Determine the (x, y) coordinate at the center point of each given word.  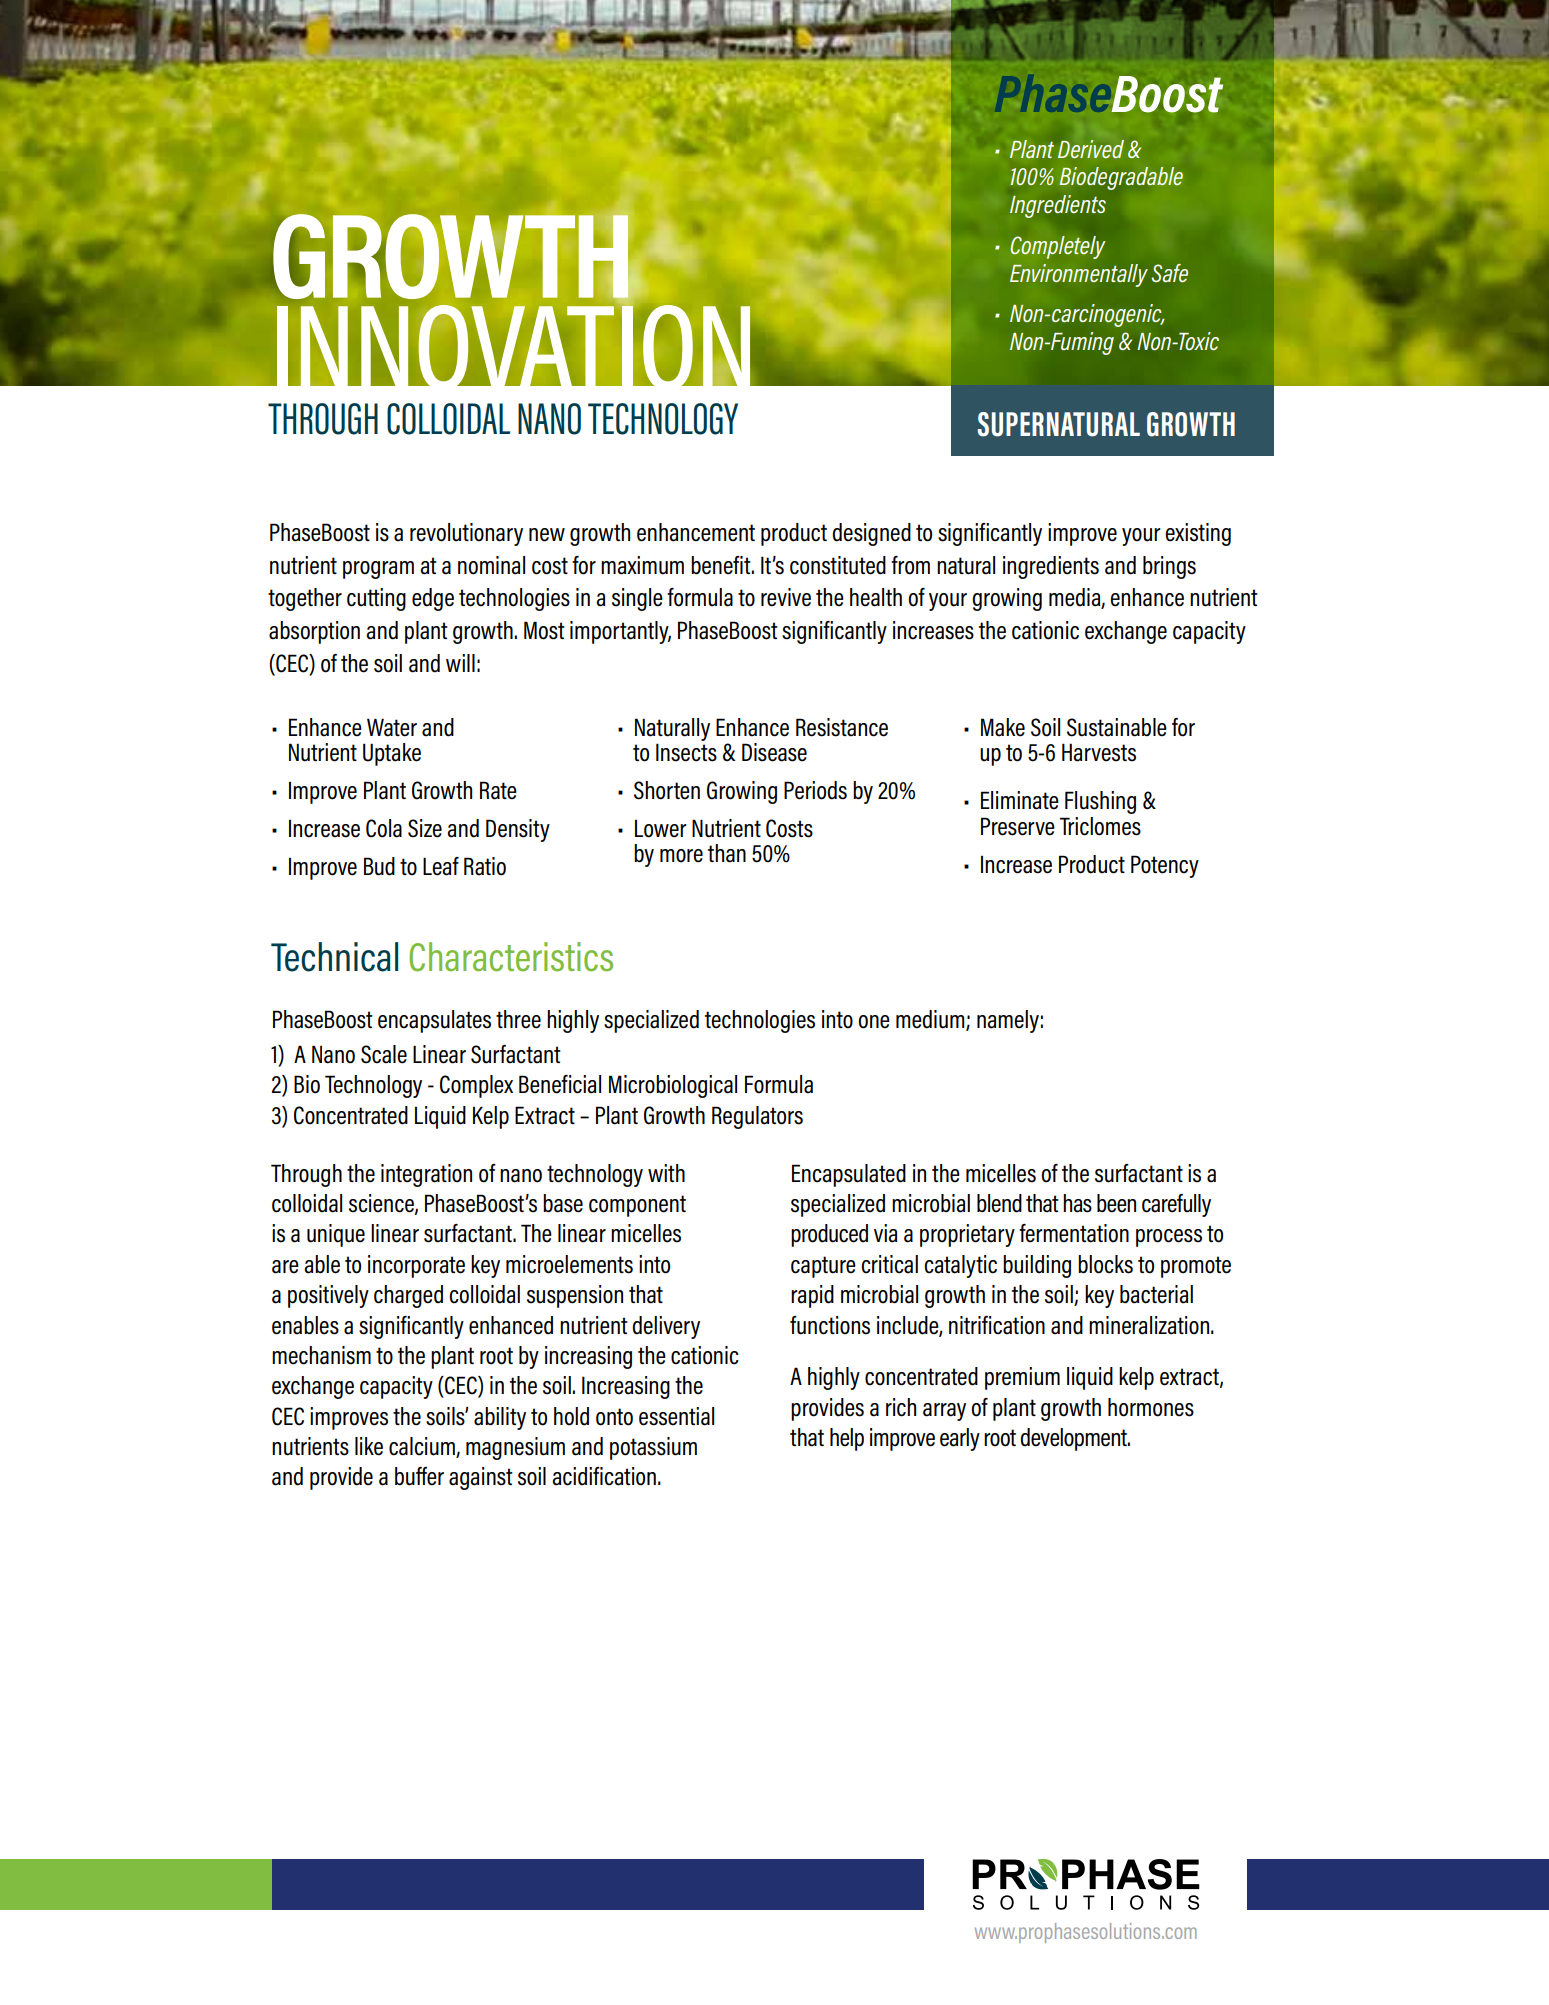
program (378, 570)
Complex (476, 1086)
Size (425, 828)
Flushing (1100, 802)
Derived (1091, 149)
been (1116, 1203)
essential (676, 1416)
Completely (1057, 247)
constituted (838, 565)
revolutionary (466, 534)
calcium (423, 1447)
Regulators (757, 1117)
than (727, 853)
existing (1198, 534)
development (1074, 1439)
